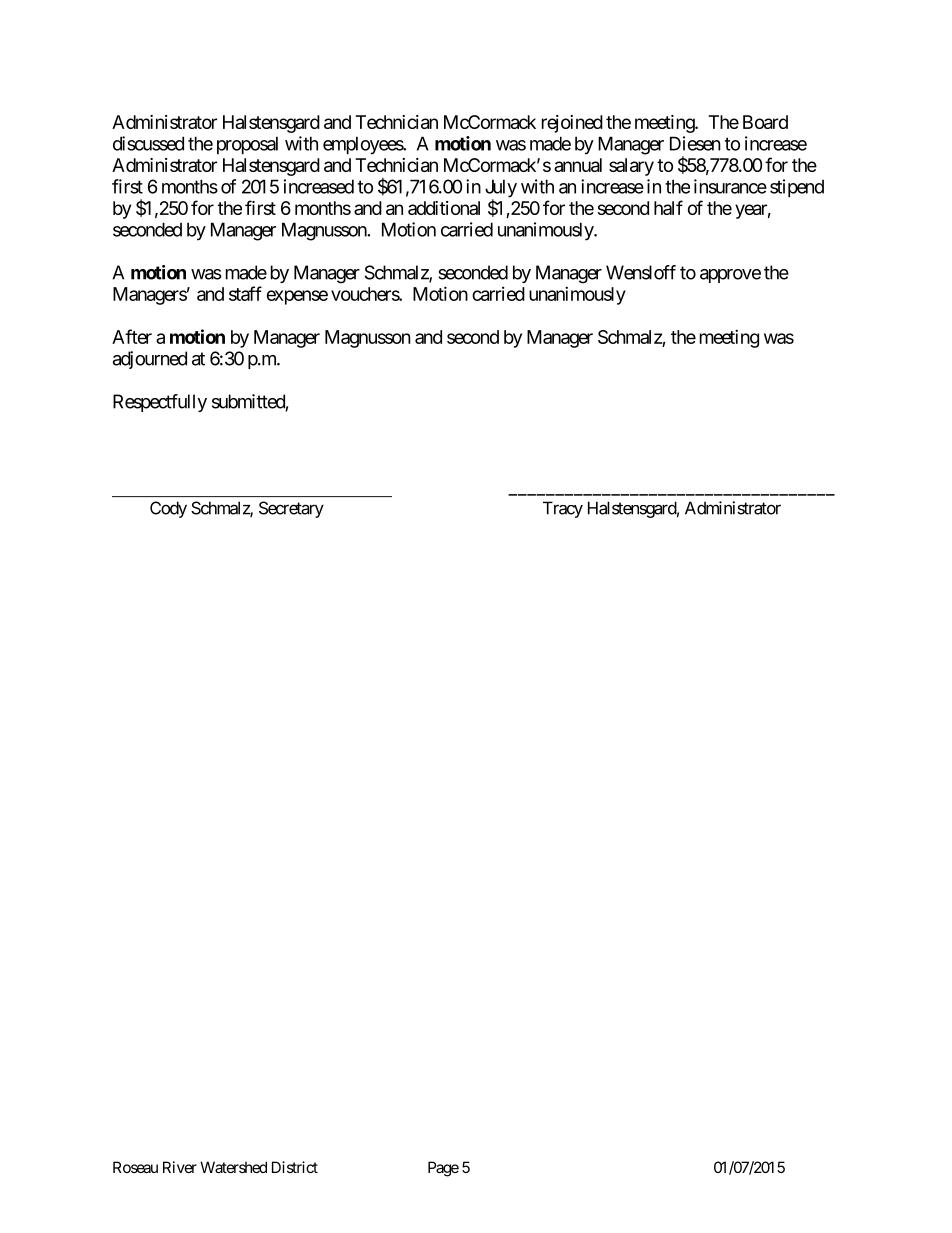 The image size is (952, 1233). I want to click on Cody, so click(168, 509).
